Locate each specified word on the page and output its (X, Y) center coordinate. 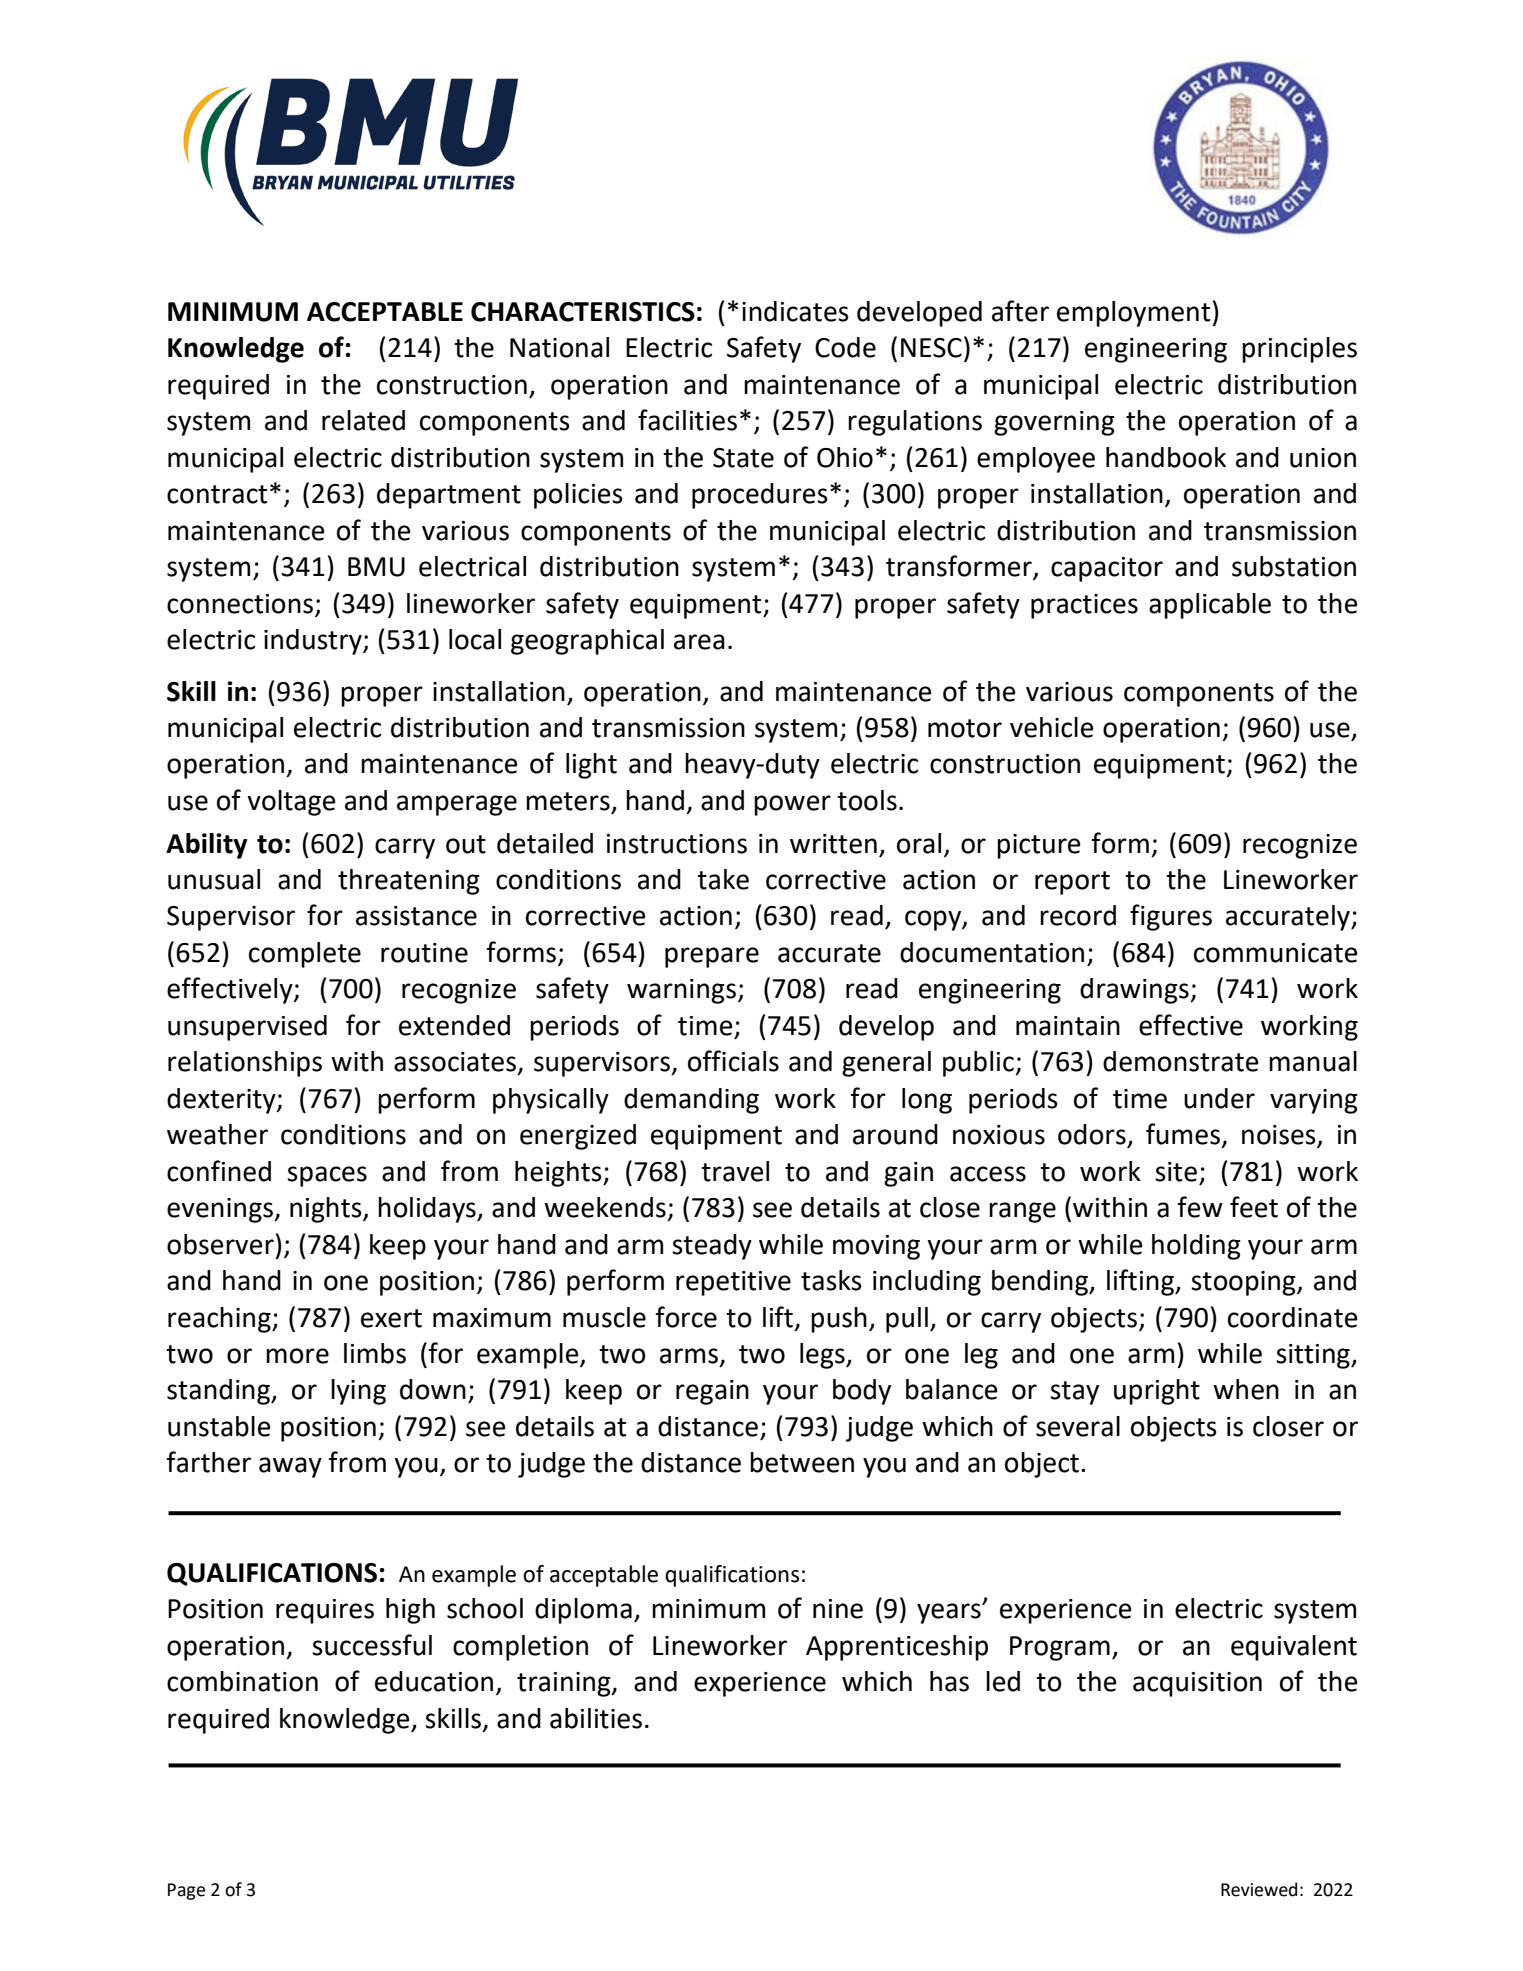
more (297, 1356)
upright (1157, 1392)
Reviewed (1259, 1889)
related (363, 420)
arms (689, 1356)
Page (186, 1891)
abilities (596, 1718)
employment (1135, 314)
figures (1171, 917)
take (723, 879)
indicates (795, 311)
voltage (291, 803)
